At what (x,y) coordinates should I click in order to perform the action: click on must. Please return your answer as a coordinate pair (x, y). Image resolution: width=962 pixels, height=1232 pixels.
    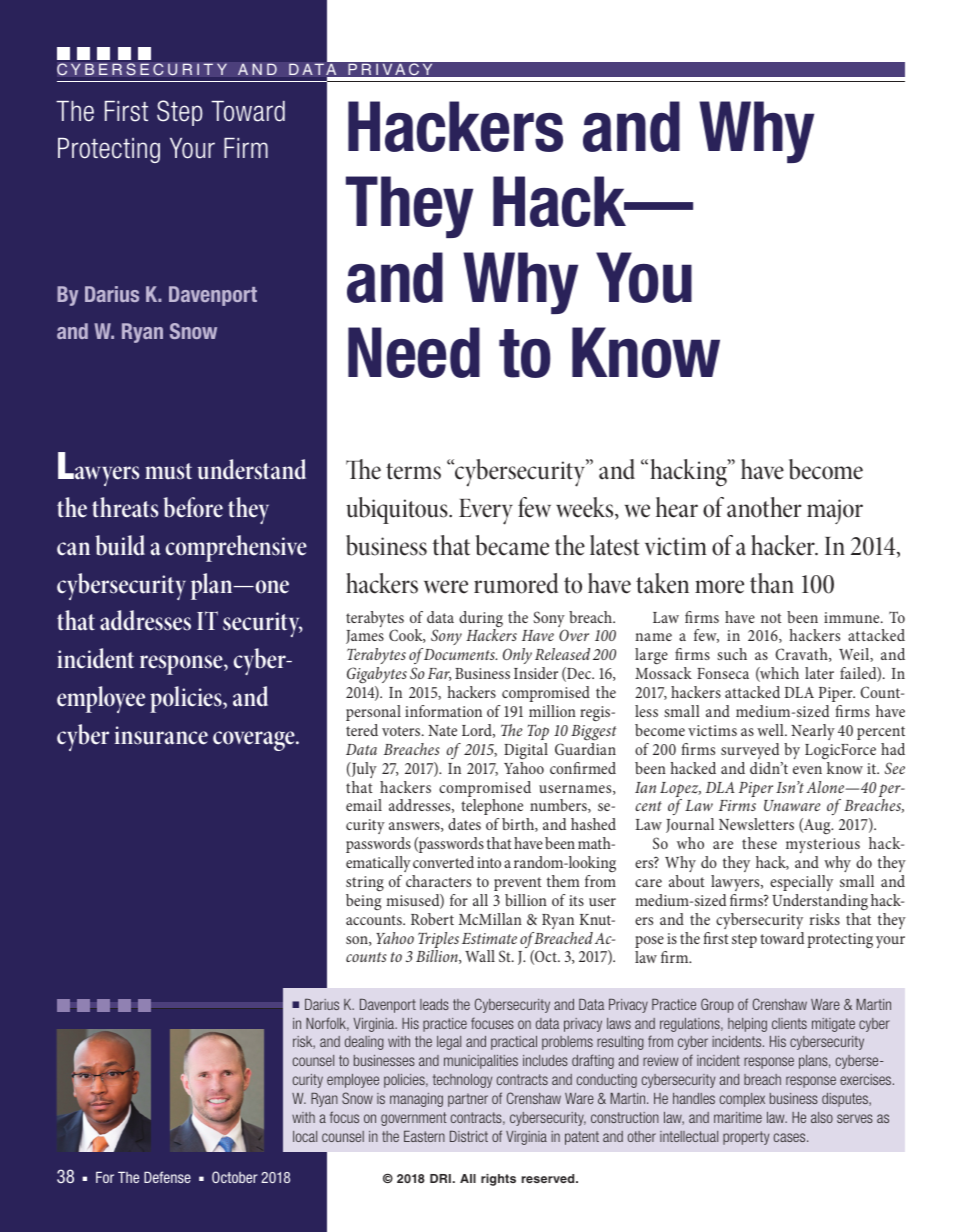
    Looking at the image, I should click on (168, 471).
